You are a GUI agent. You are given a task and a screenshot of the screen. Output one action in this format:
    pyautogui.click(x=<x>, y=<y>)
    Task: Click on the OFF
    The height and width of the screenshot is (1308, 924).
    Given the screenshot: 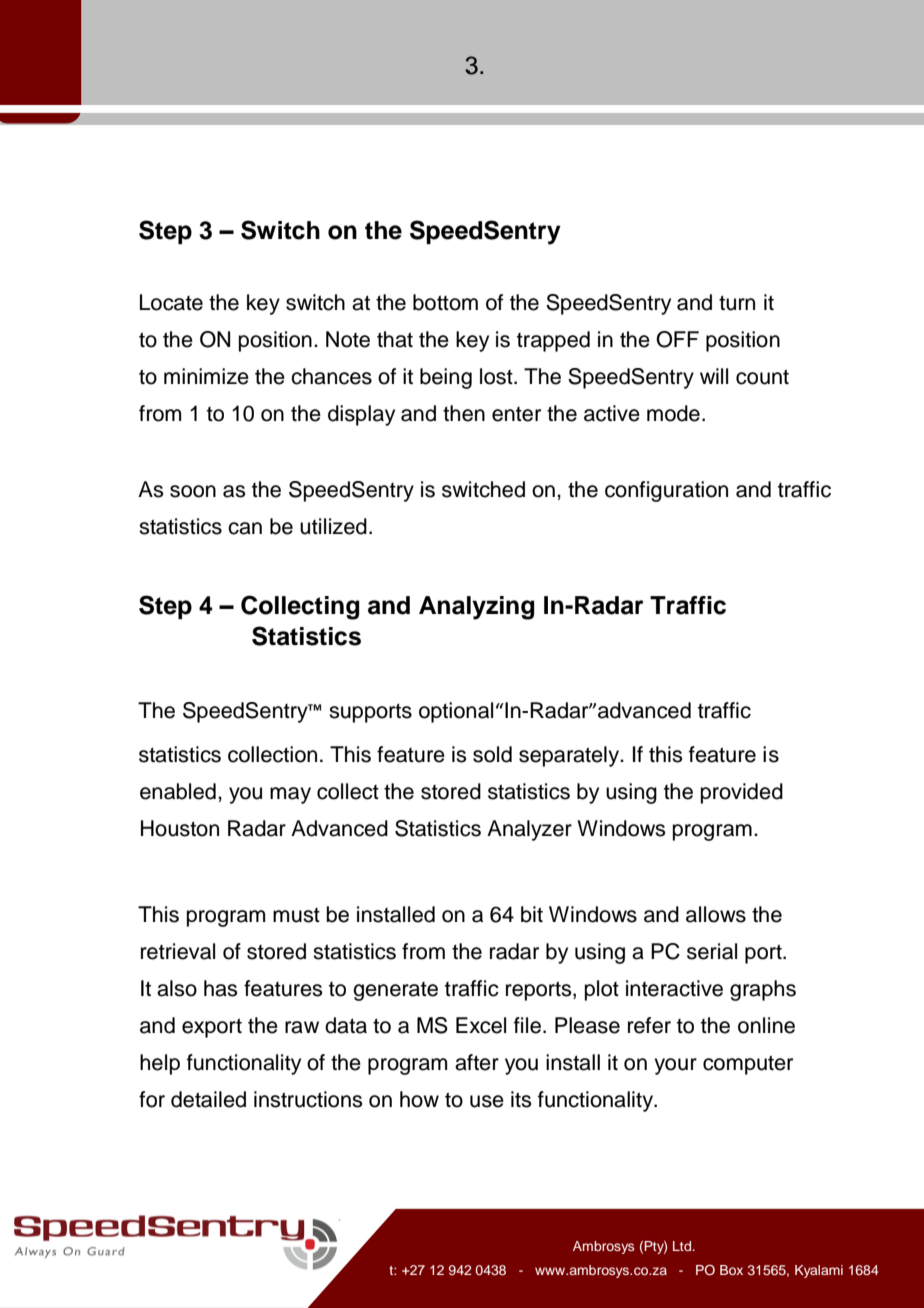 What is the action you would take?
    pyautogui.click(x=677, y=339)
